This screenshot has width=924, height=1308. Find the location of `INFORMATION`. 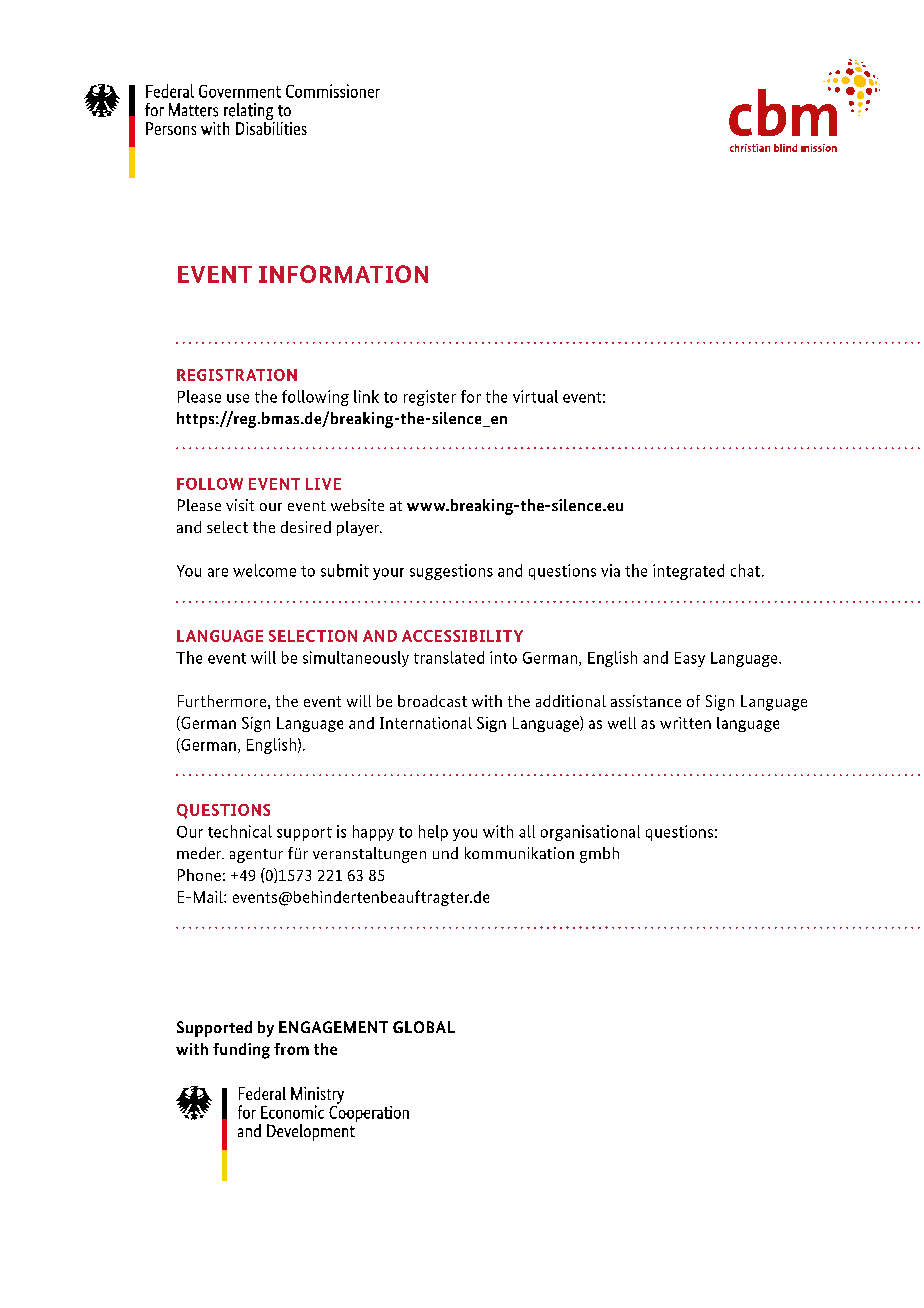

INFORMATION is located at coordinates (343, 274).
